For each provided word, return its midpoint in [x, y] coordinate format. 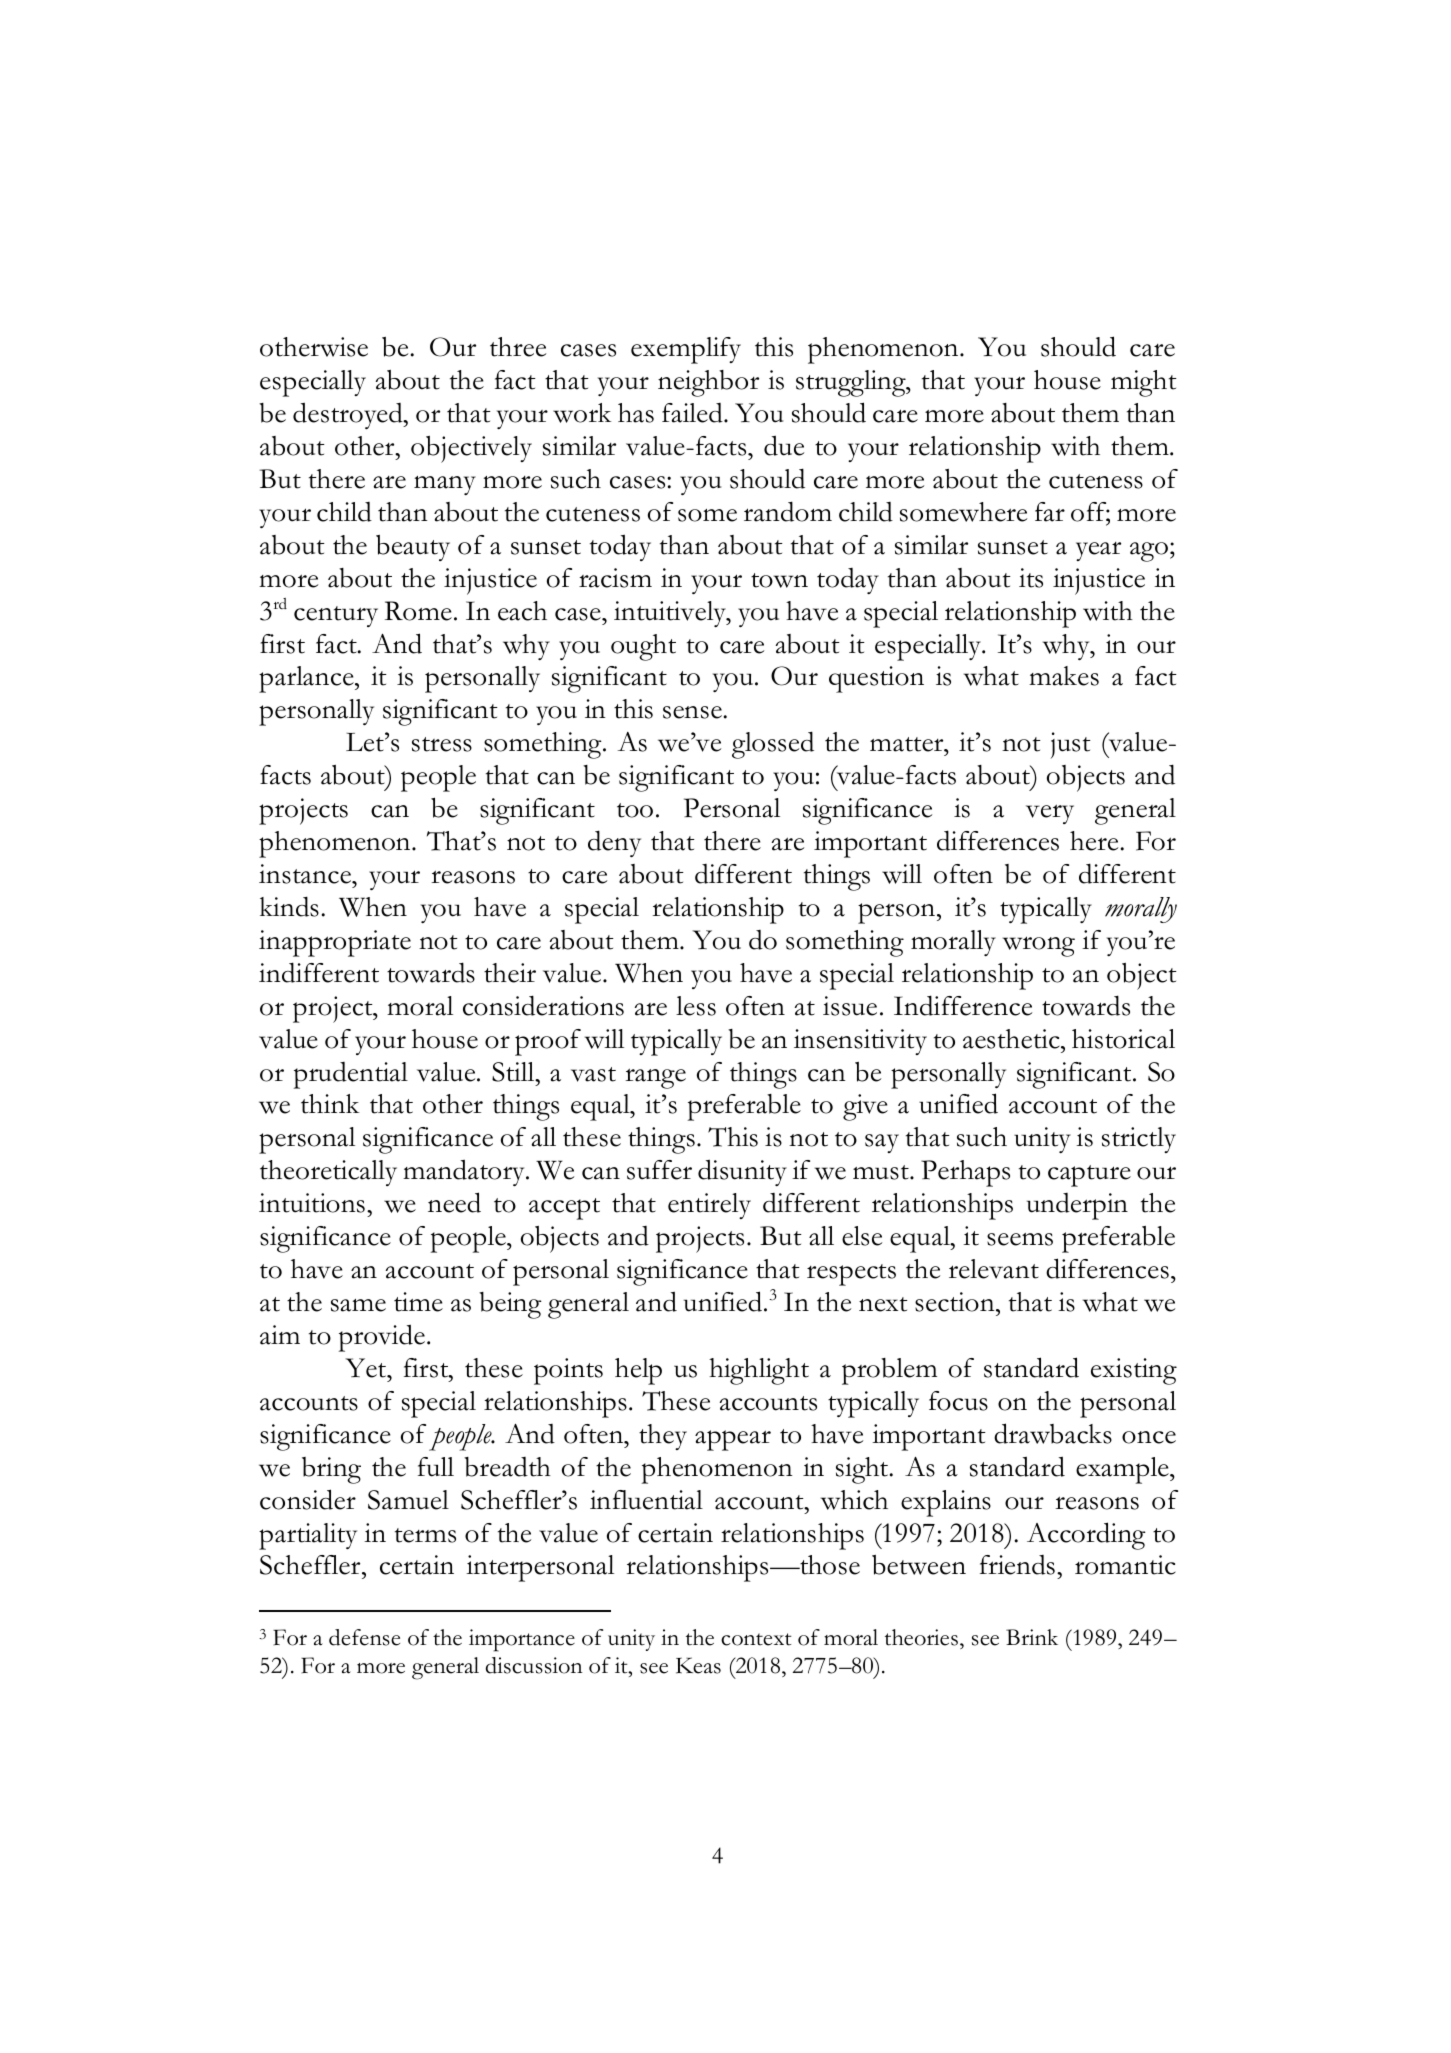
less [696, 1006]
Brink [1032, 1637]
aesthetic [1012, 1039]
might [1144, 383]
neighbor [708, 383]
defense [364, 1637]
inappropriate [335, 943]
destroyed [349, 415]
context [756, 1639]
